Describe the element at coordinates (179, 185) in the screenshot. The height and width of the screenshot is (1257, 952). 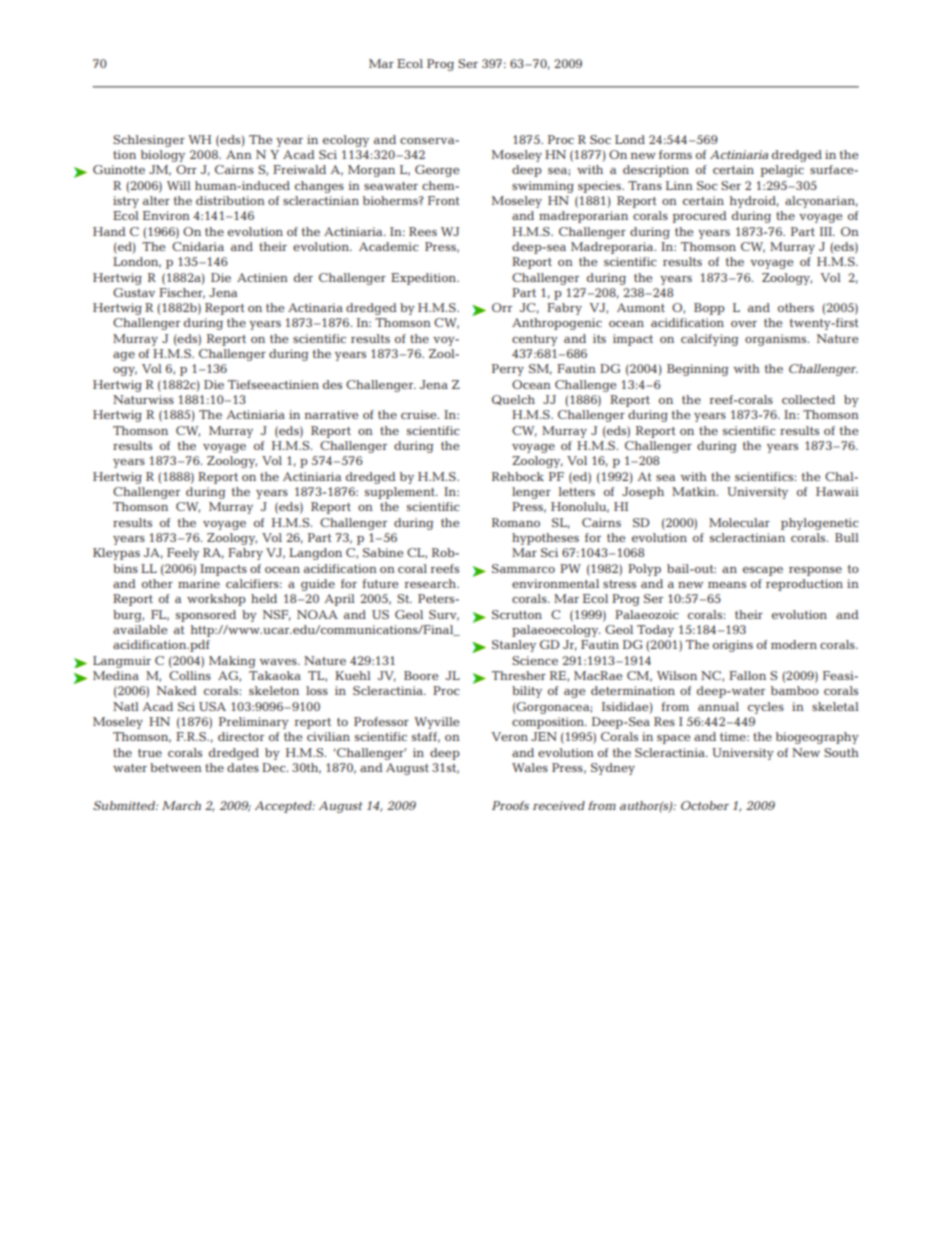
I see `Will` at that location.
